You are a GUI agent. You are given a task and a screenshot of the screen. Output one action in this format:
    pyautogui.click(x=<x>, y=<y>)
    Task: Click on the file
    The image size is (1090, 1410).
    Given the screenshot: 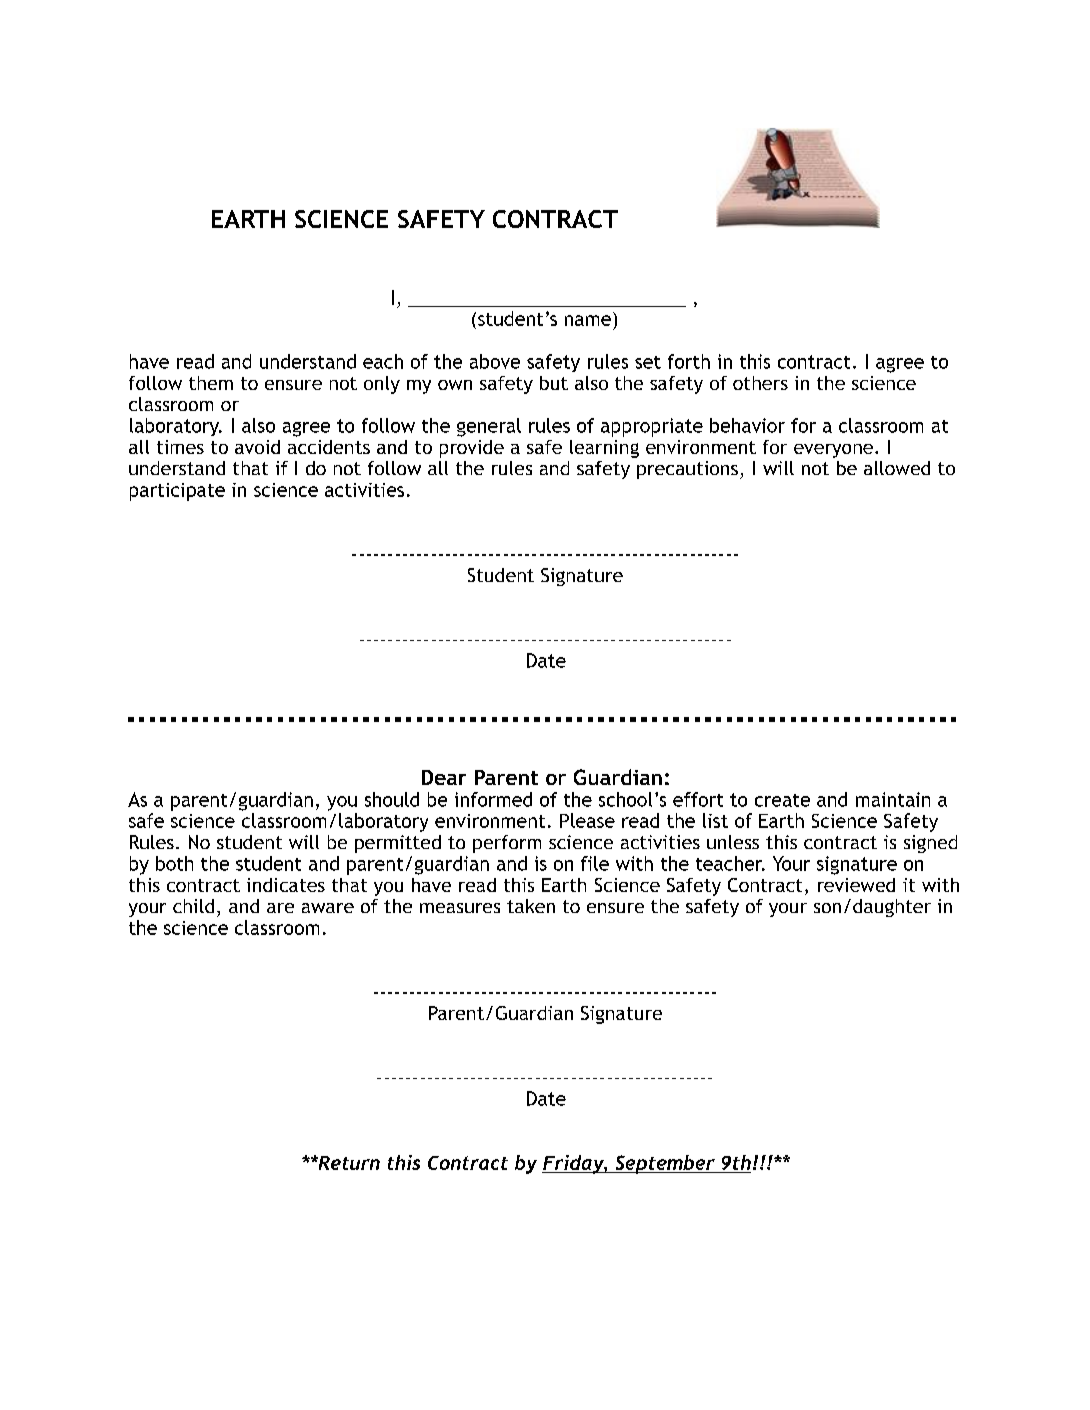 What is the action you would take?
    pyautogui.click(x=595, y=863)
